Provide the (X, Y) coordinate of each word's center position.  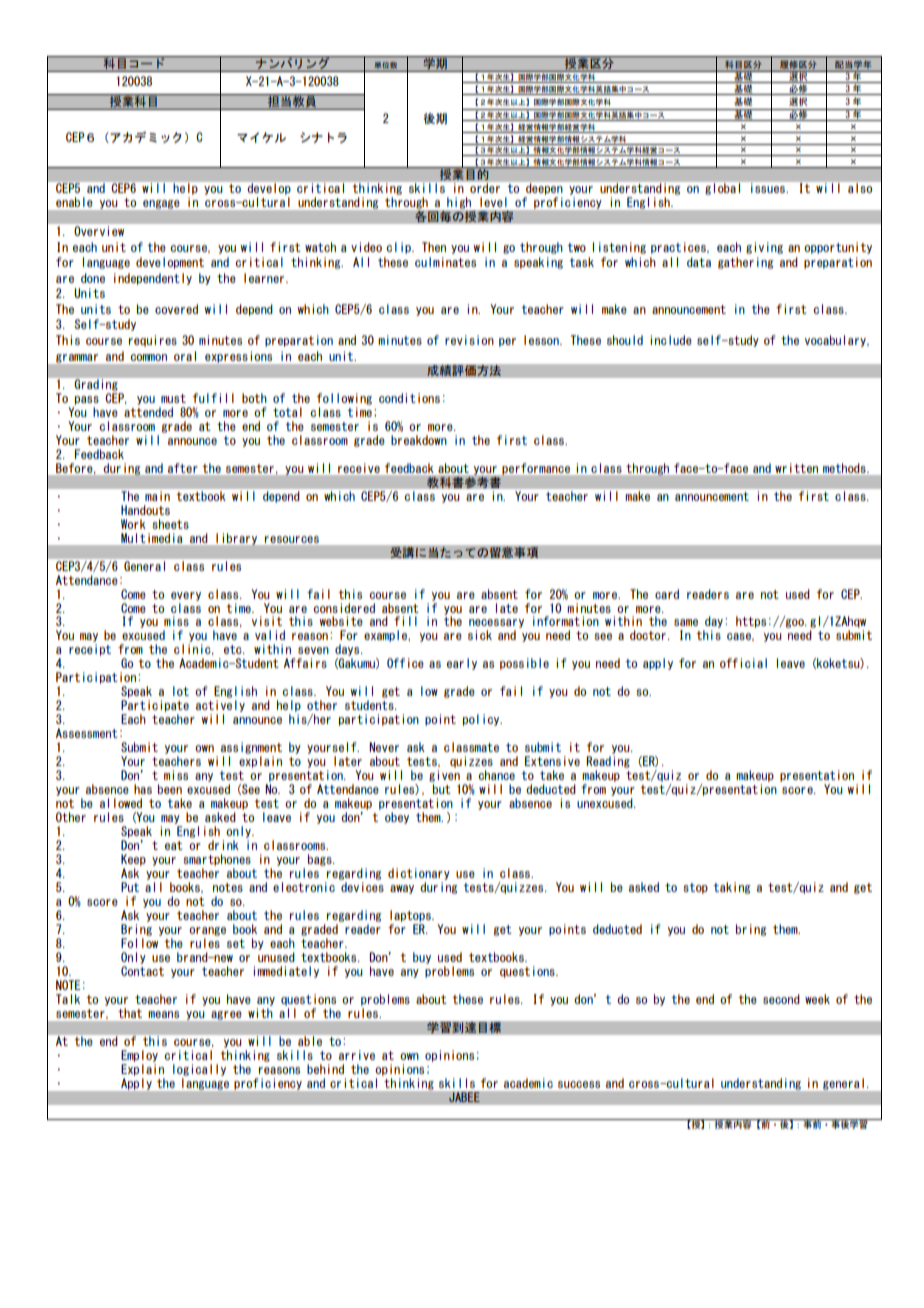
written (796, 468)
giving (764, 248)
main (157, 496)
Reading (608, 762)
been (170, 789)
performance (536, 469)
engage (161, 204)
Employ (139, 1056)
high (459, 203)
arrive (357, 1055)
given (444, 776)
